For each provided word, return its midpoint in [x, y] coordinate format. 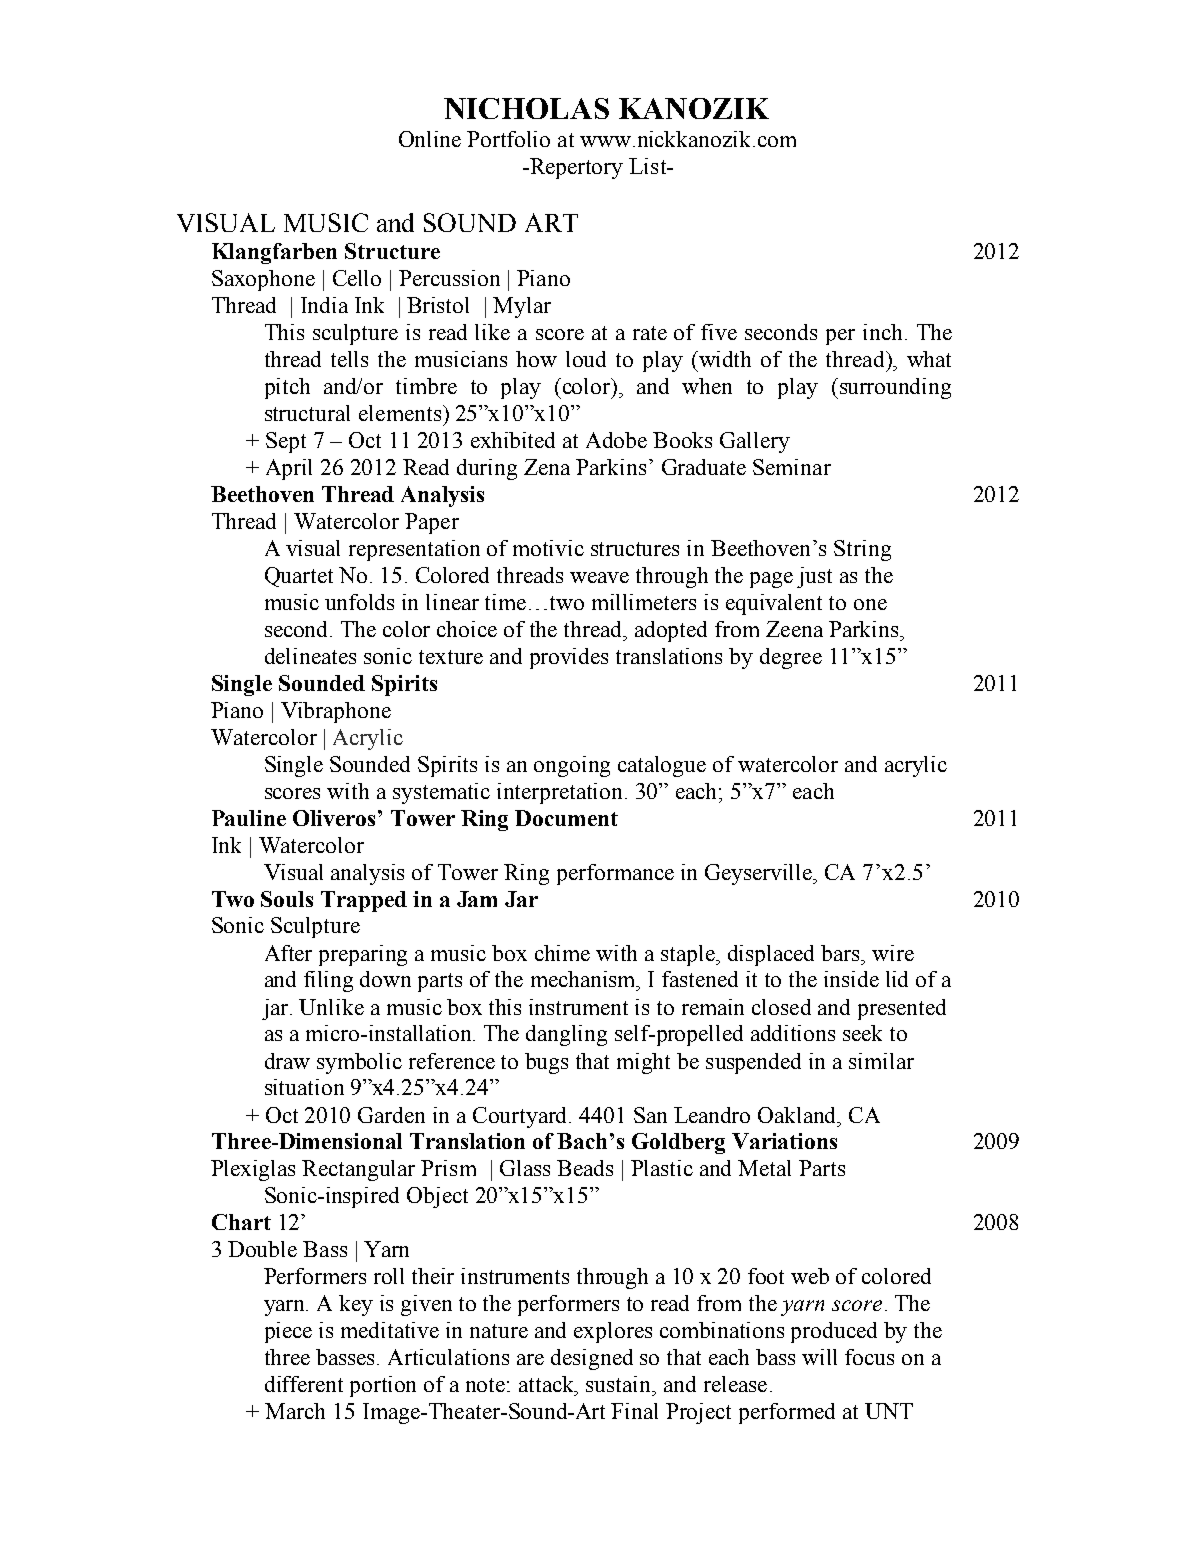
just [814, 577]
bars [842, 953]
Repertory [575, 168]
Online [430, 139]
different [304, 1384]
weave [599, 577]
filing [328, 981]
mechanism [585, 980]
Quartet [299, 577]
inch [882, 332]
